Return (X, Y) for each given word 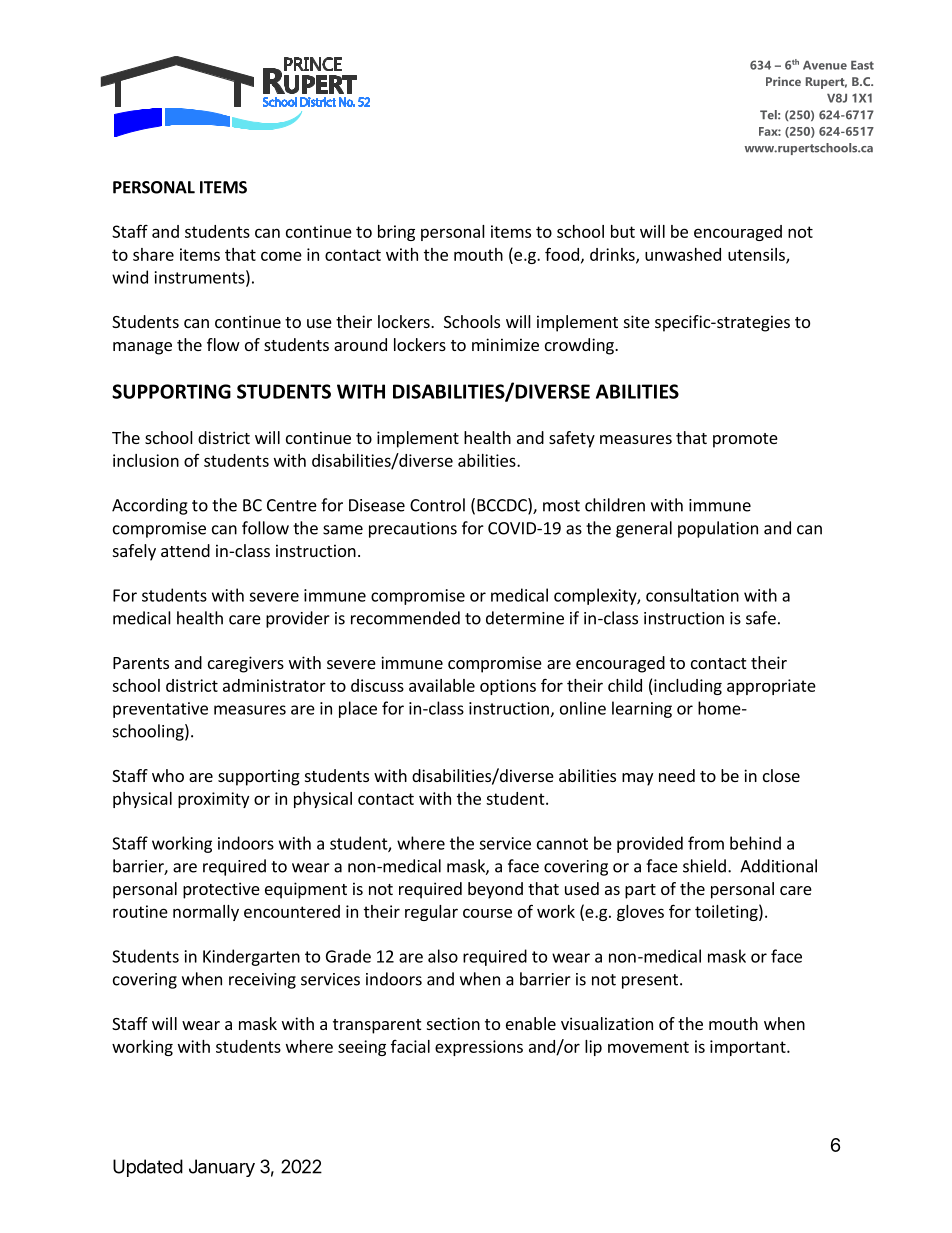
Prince (783, 81)
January (222, 1168)
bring (396, 233)
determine (525, 618)
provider (298, 619)
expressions (479, 1048)
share (153, 254)
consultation (692, 595)
